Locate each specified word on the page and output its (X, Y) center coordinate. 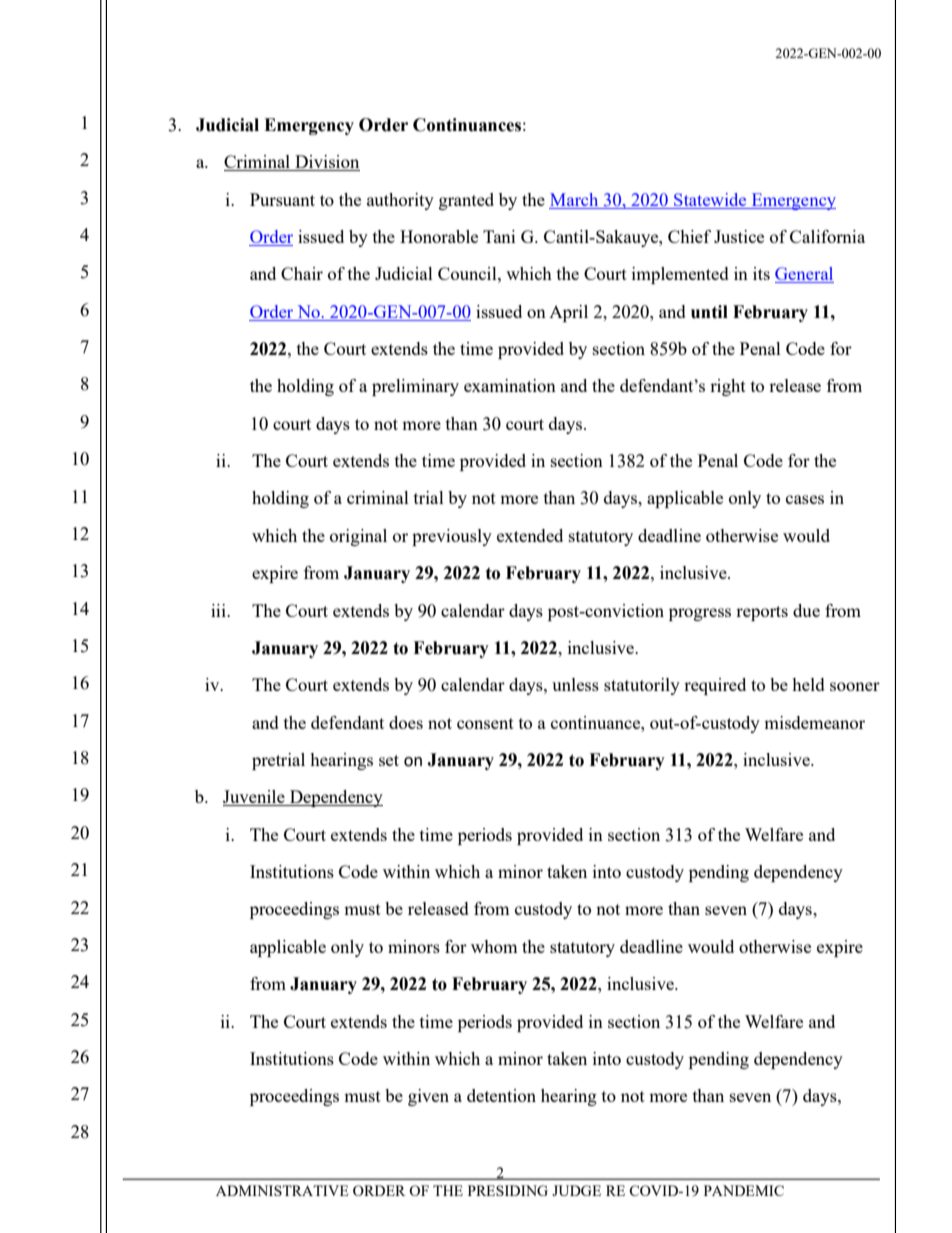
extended (530, 535)
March (574, 199)
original (358, 537)
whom (494, 946)
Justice (739, 236)
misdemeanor (814, 722)
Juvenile (255, 798)
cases (805, 499)
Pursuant (282, 199)
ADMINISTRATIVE (282, 1190)
